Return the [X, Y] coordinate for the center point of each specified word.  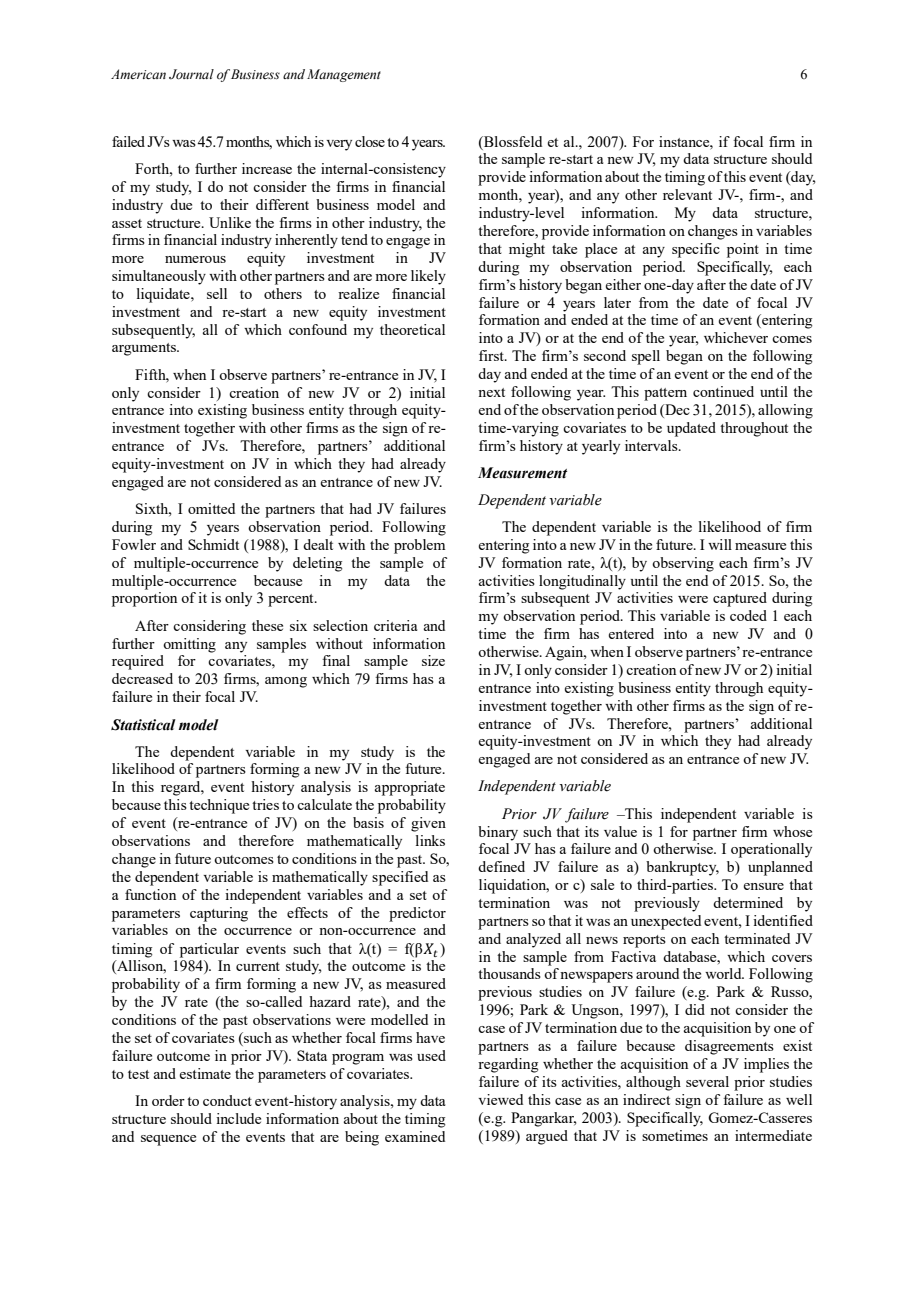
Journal [191, 74]
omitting [189, 645]
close [370, 141]
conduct [227, 1100]
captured [740, 599]
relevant [687, 194]
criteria [395, 625]
